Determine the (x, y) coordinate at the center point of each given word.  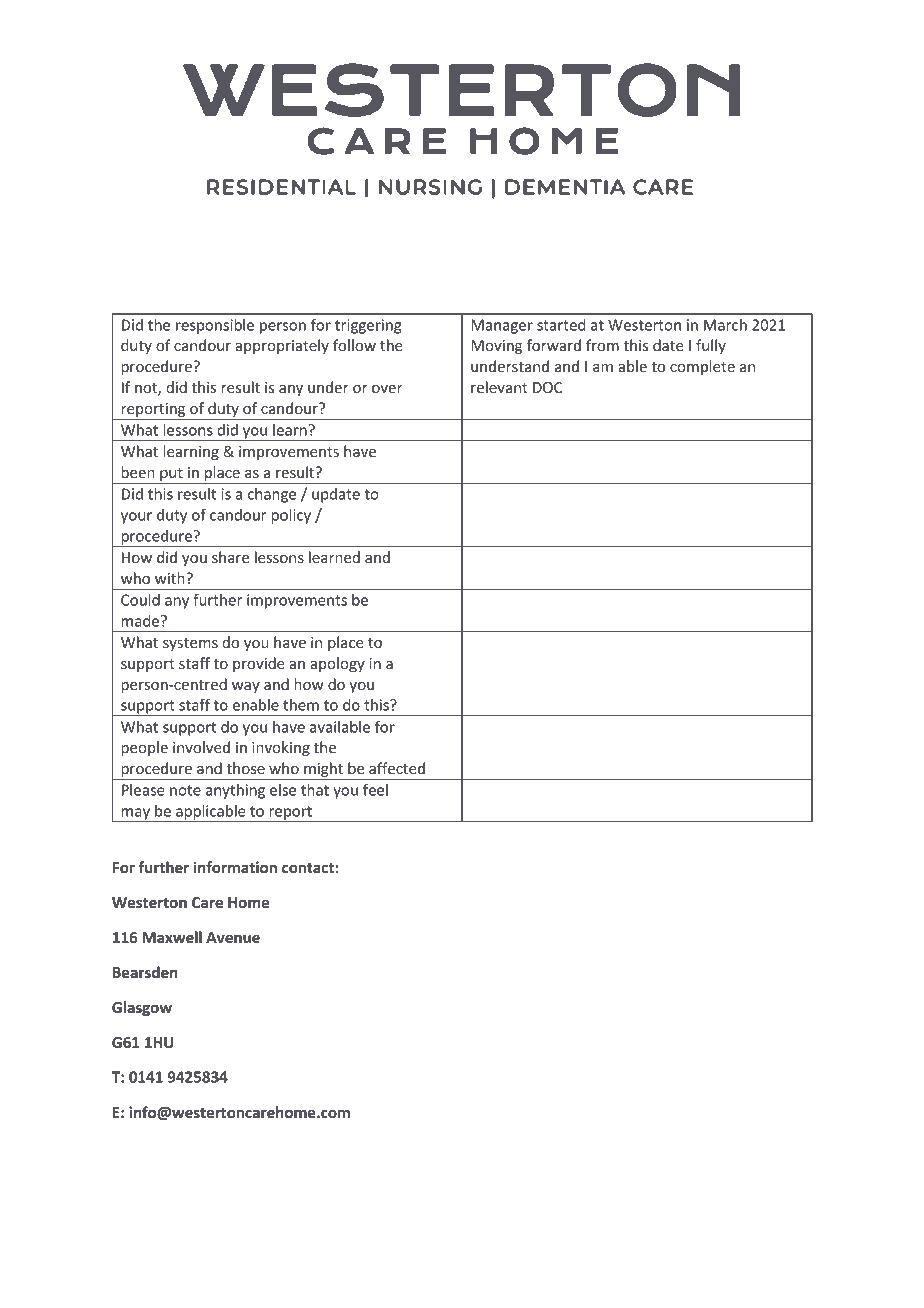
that (315, 790)
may (135, 815)
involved (201, 747)
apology (337, 664)
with (171, 578)
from (602, 345)
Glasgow (142, 1008)
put (171, 476)
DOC (547, 387)
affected (397, 768)
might (323, 771)
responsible (215, 326)
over (387, 389)
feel (375, 790)
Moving (496, 347)
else (283, 790)
